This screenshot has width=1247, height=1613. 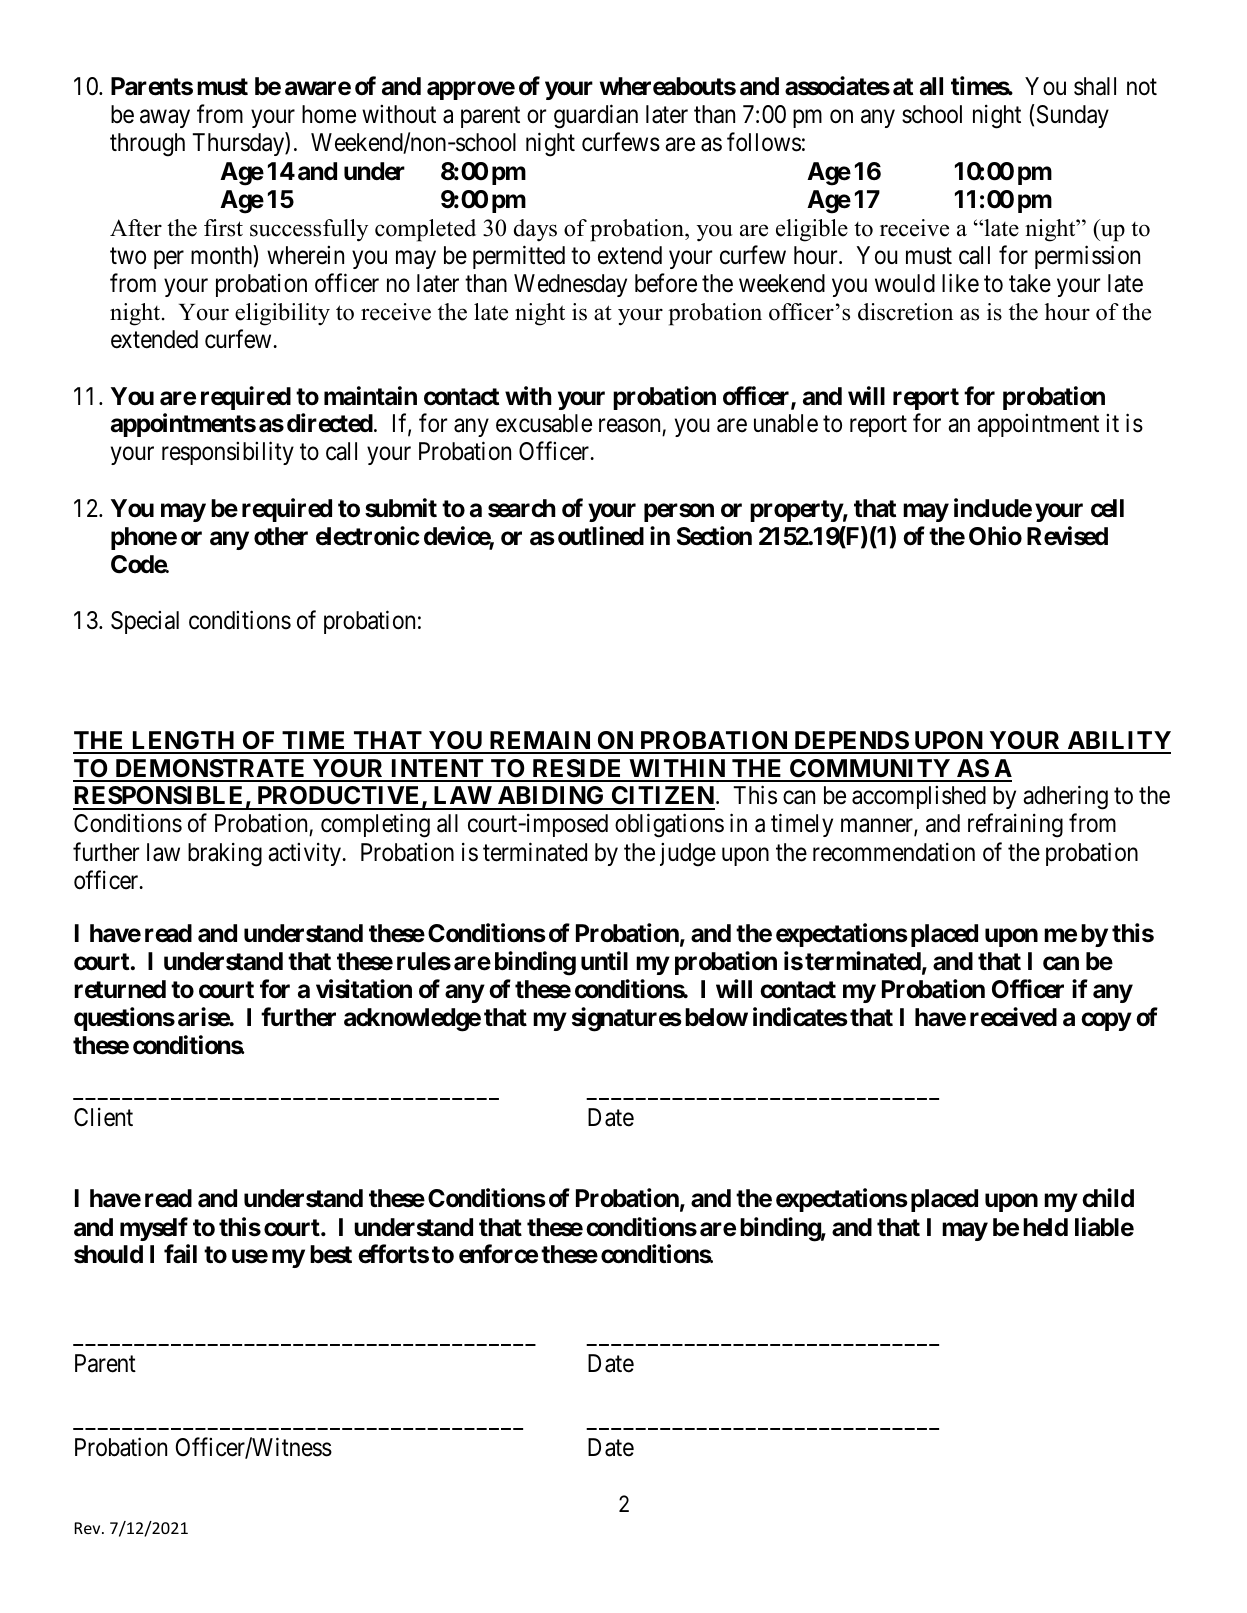 I want to click on returned, so click(x=120, y=989).
